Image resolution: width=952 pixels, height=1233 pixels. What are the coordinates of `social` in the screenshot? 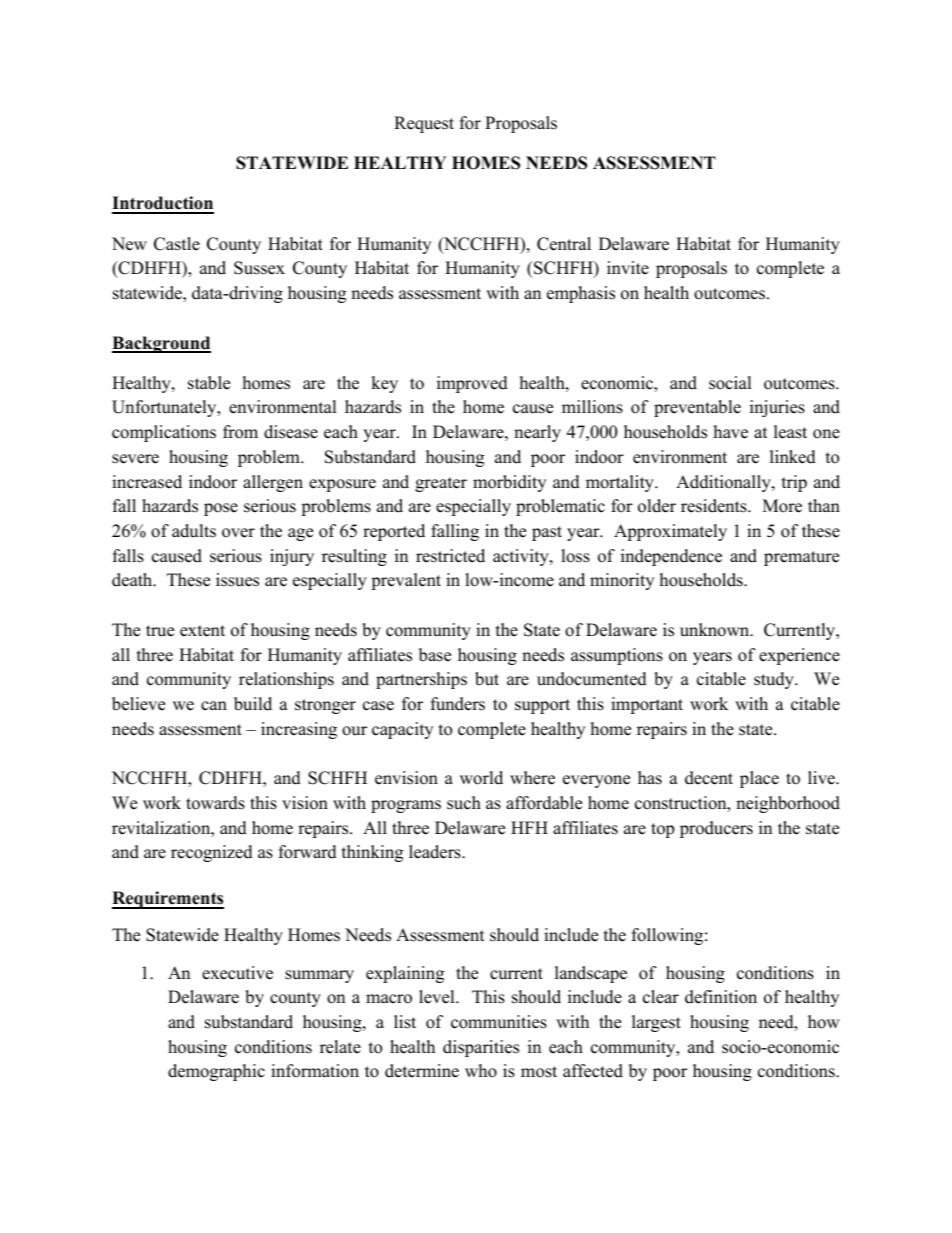 It's located at (730, 383).
